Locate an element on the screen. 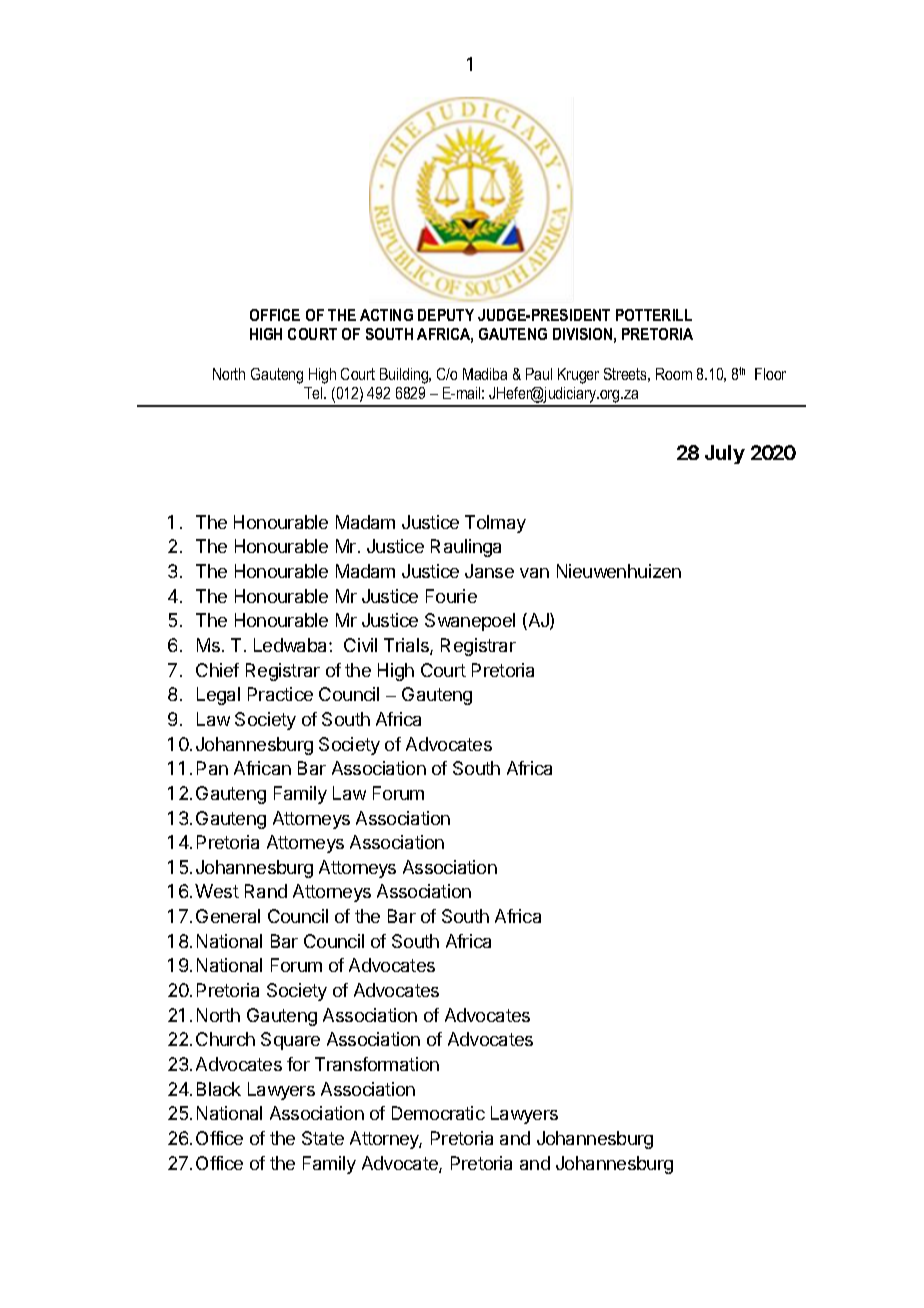  Civil is located at coordinates (360, 645).
